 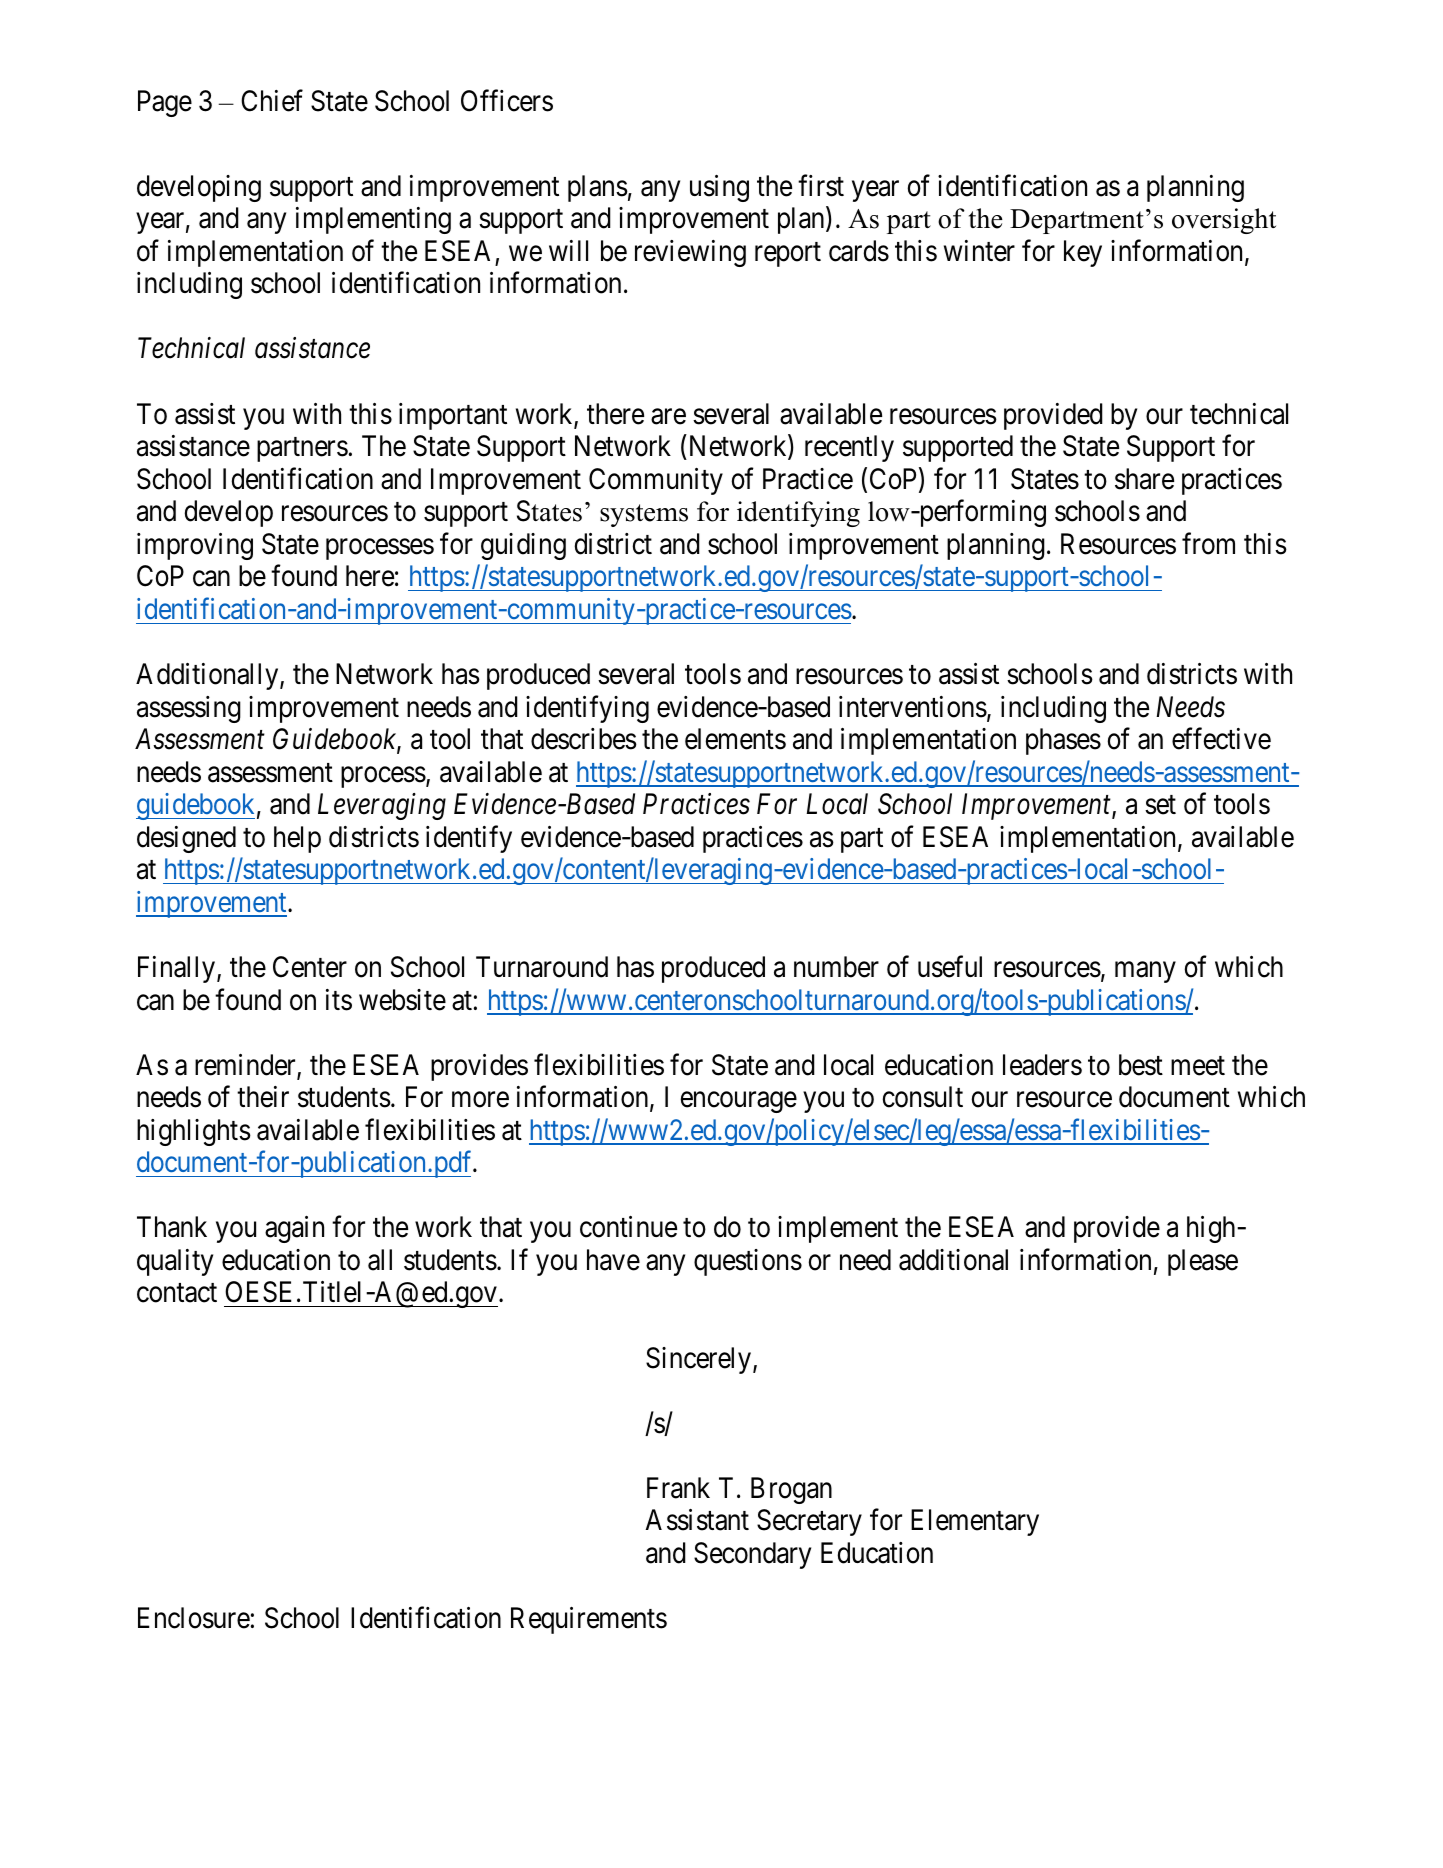 I want to click on from, so click(x=1208, y=543).
